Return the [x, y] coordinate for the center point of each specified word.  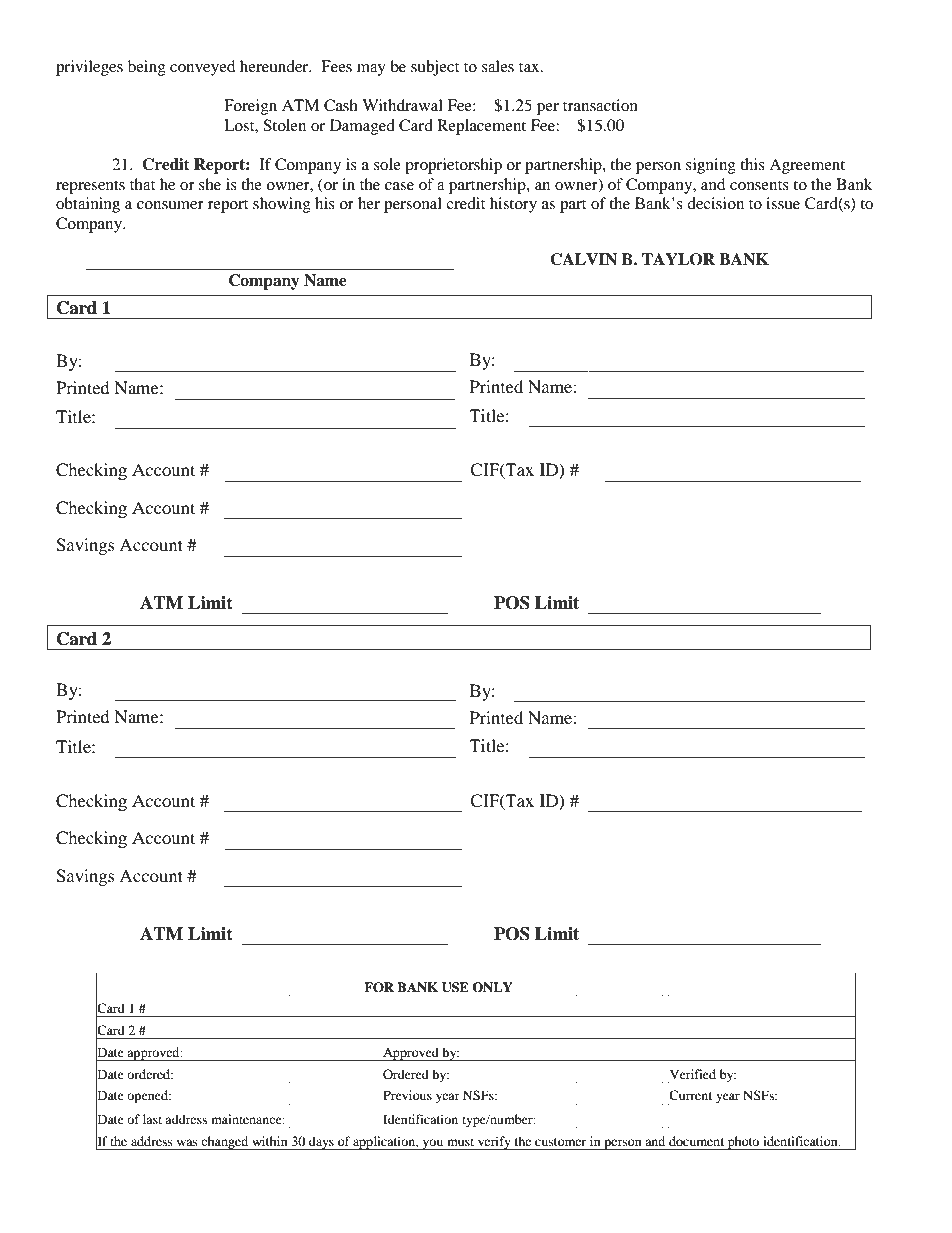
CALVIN [583, 259]
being [147, 68]
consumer [170, 205]
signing [711, 166]
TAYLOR [678, 259]
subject [435, 68]
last [152, 1119]
